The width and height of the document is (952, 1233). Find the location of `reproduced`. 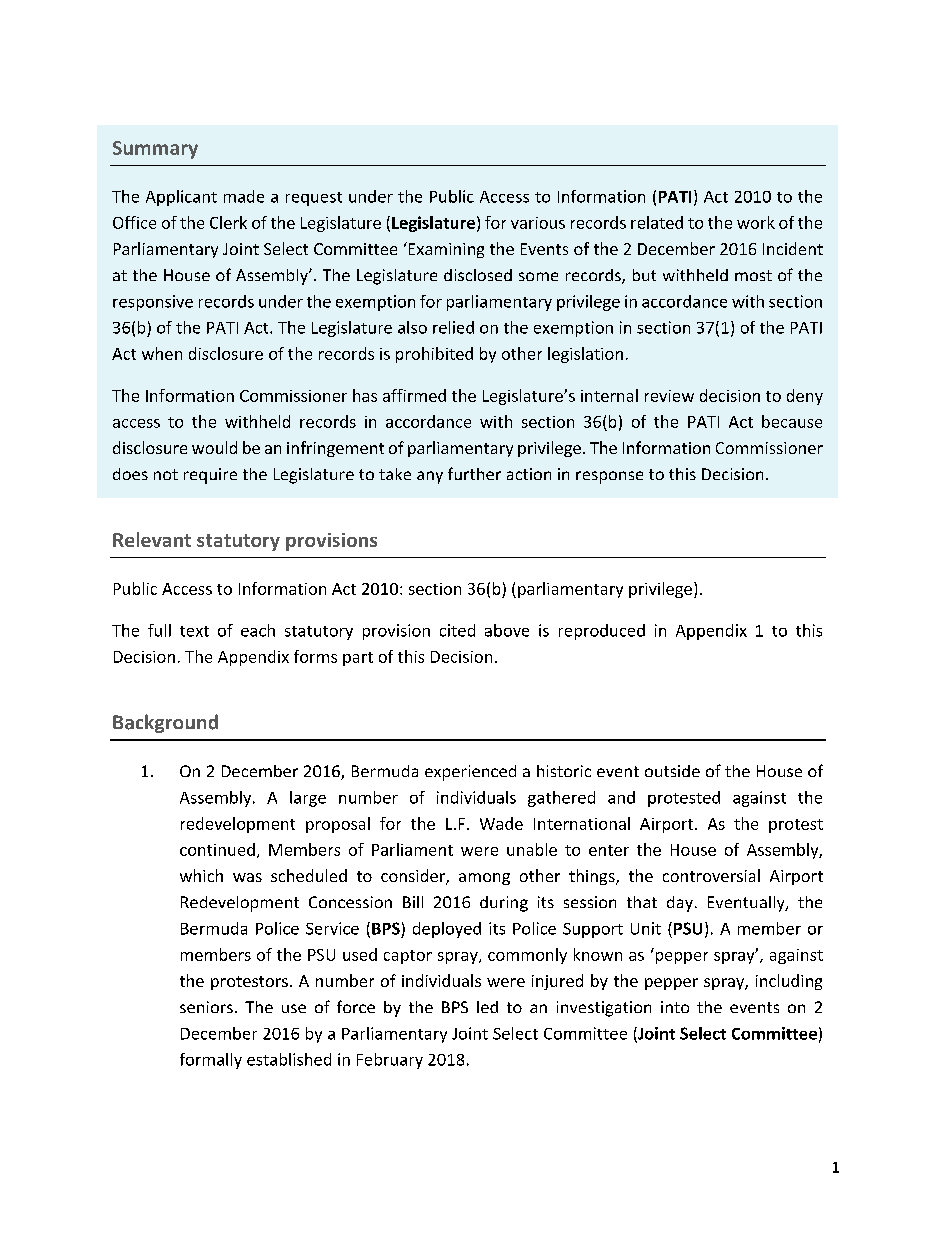

reproduced is located at coordinates (602, 632).
